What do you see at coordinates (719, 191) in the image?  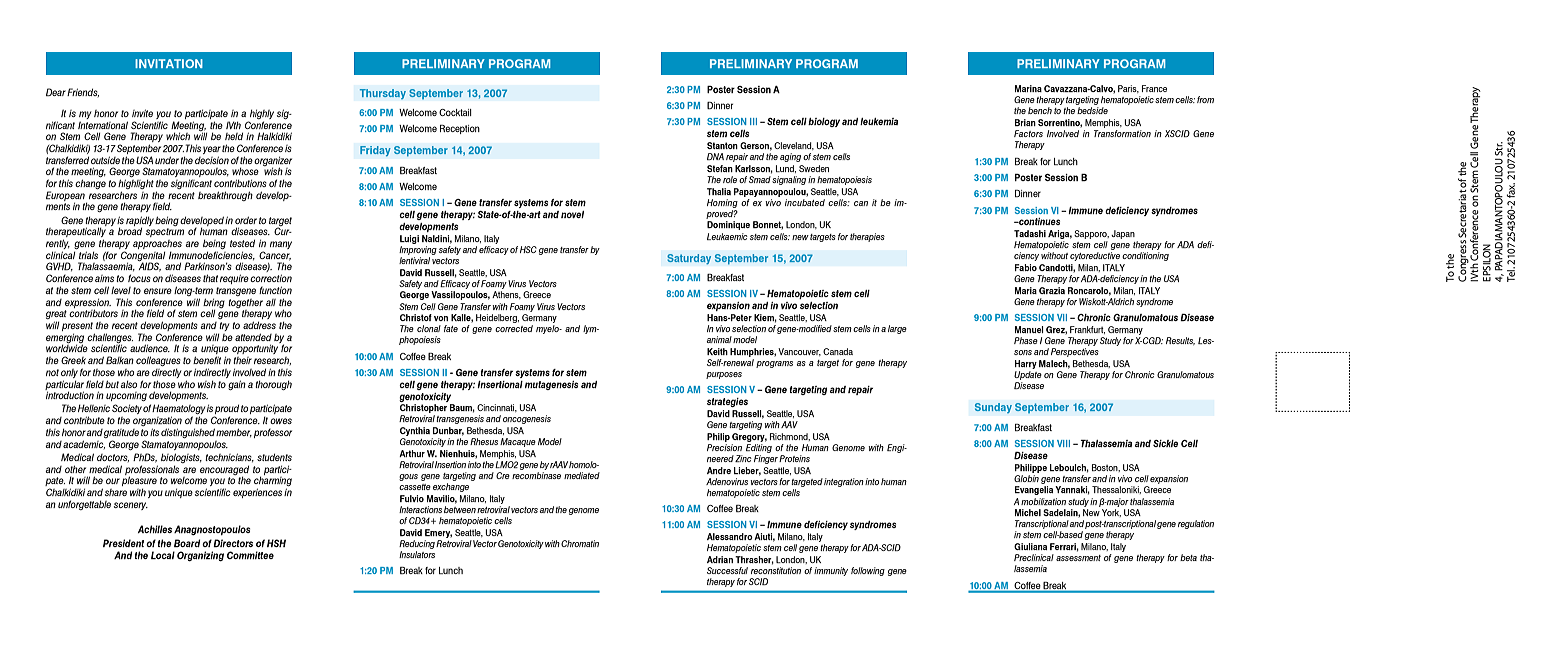 I see `Thalia` at bounding box center [719, 191].
